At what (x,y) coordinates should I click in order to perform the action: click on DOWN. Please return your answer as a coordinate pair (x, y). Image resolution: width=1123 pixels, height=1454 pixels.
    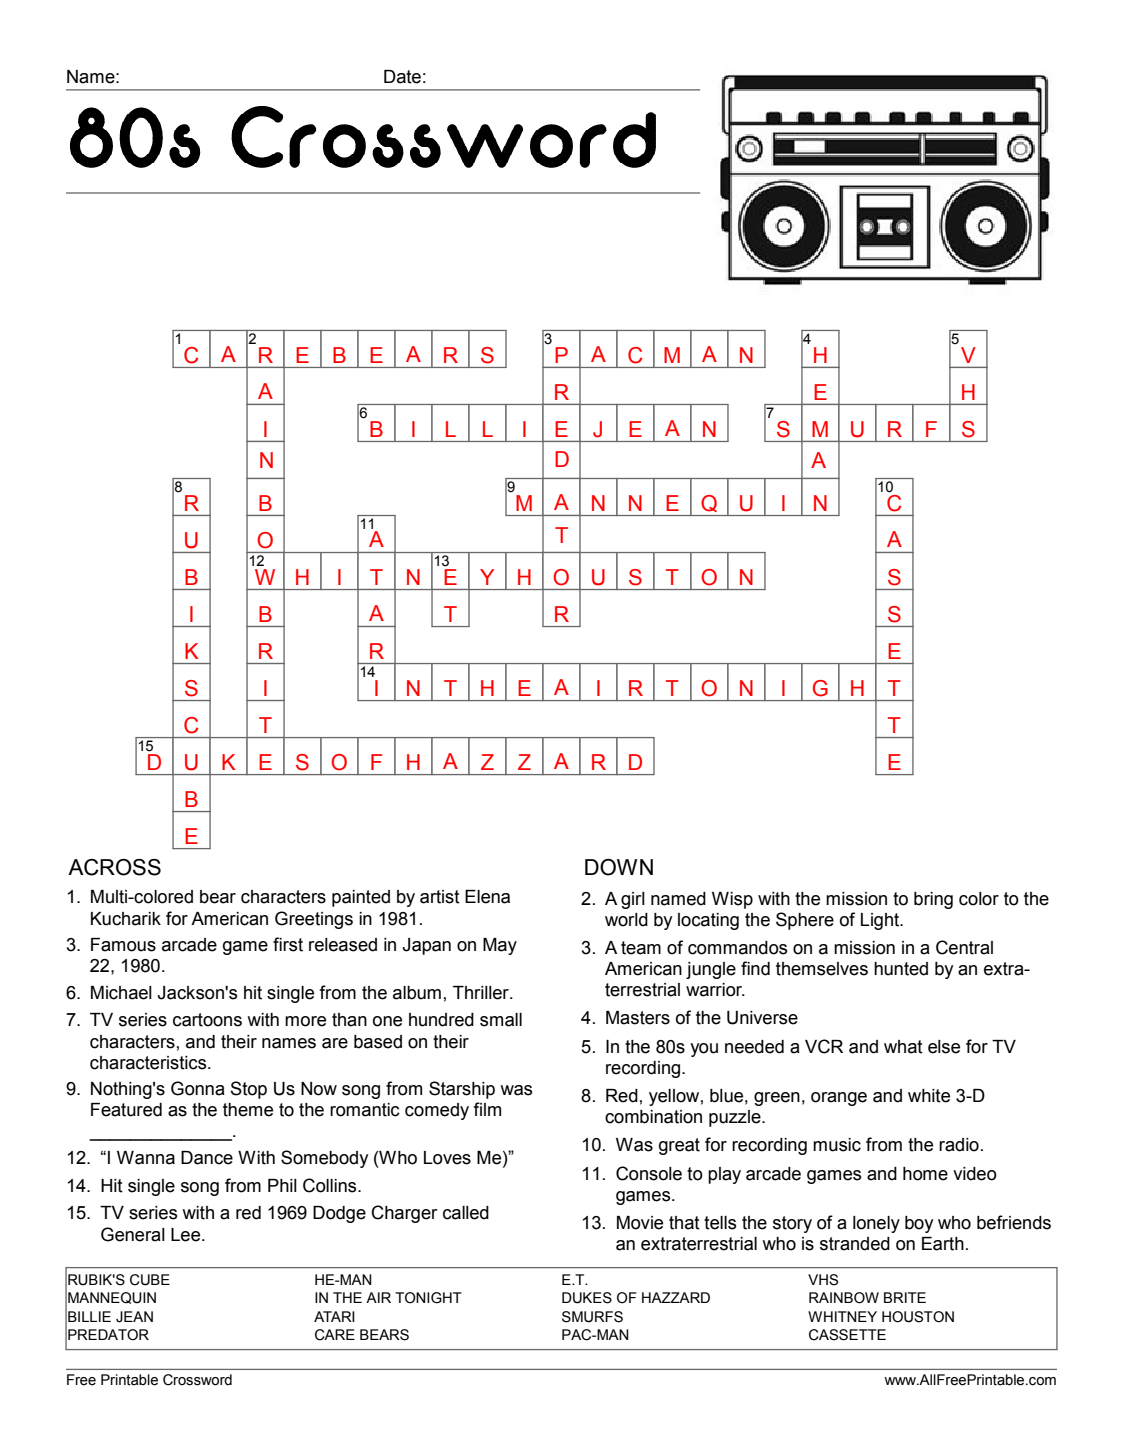
    Looking at the image, I should click on (619, 867).
